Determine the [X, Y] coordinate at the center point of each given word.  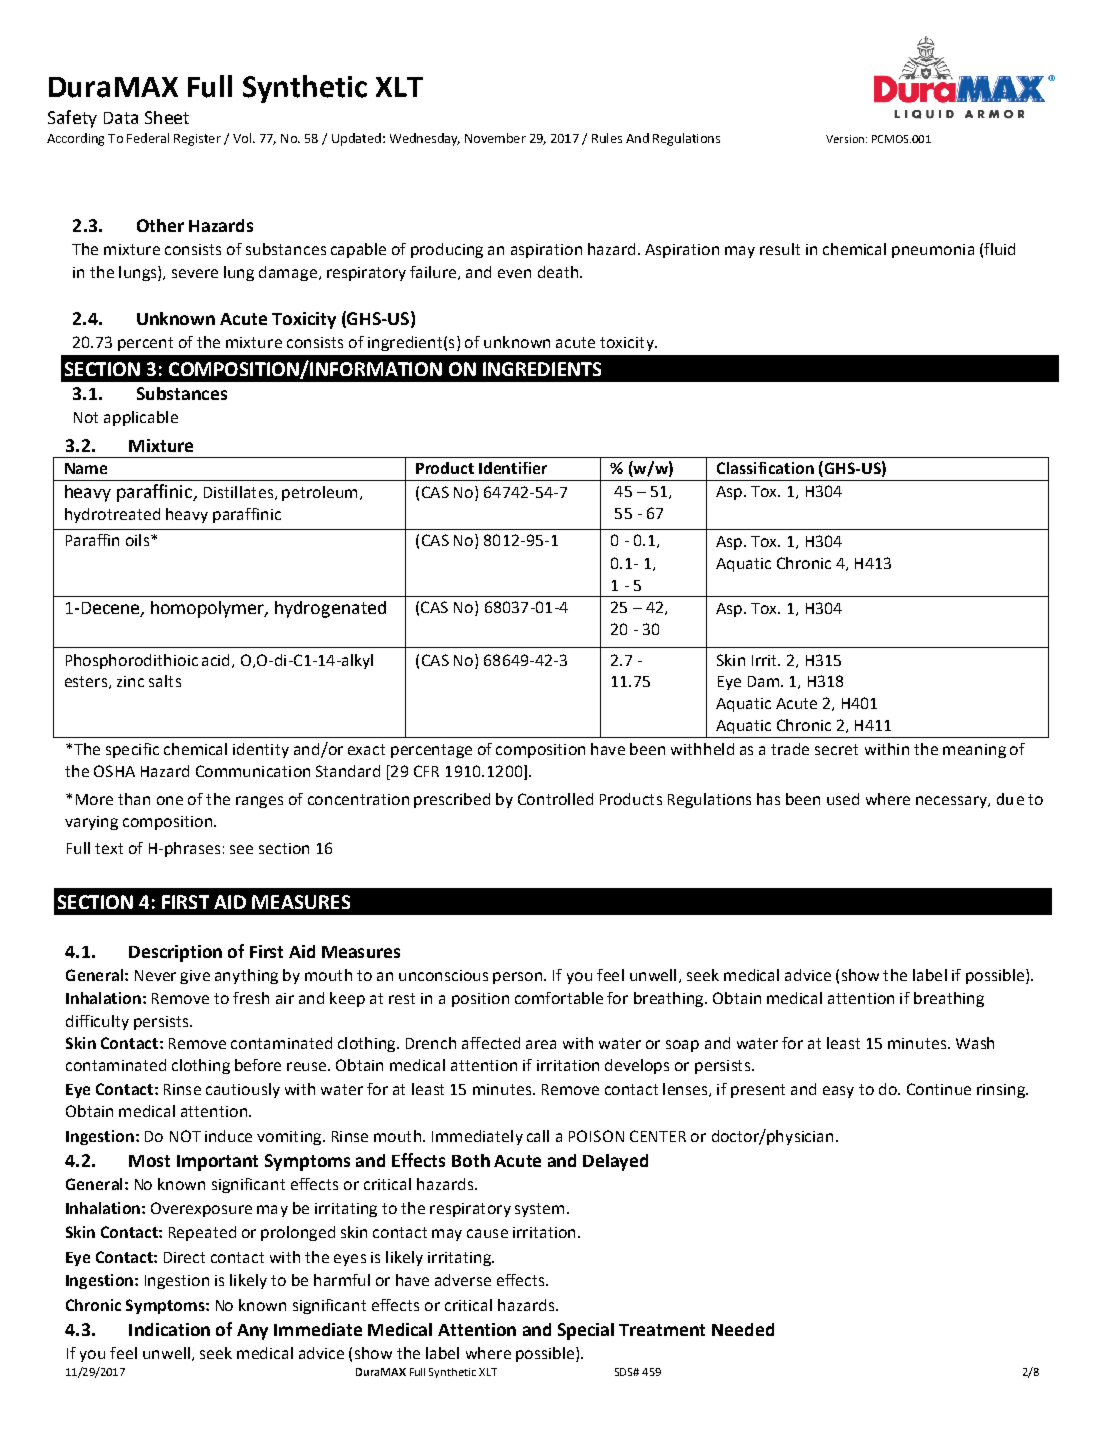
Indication [169, 1329]
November [495, 138]
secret [836, 749]
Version [845, 139]
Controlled [555, 799]
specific [132, 750]
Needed [743, 1329]
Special [586, 1331]
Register [197, 140]
